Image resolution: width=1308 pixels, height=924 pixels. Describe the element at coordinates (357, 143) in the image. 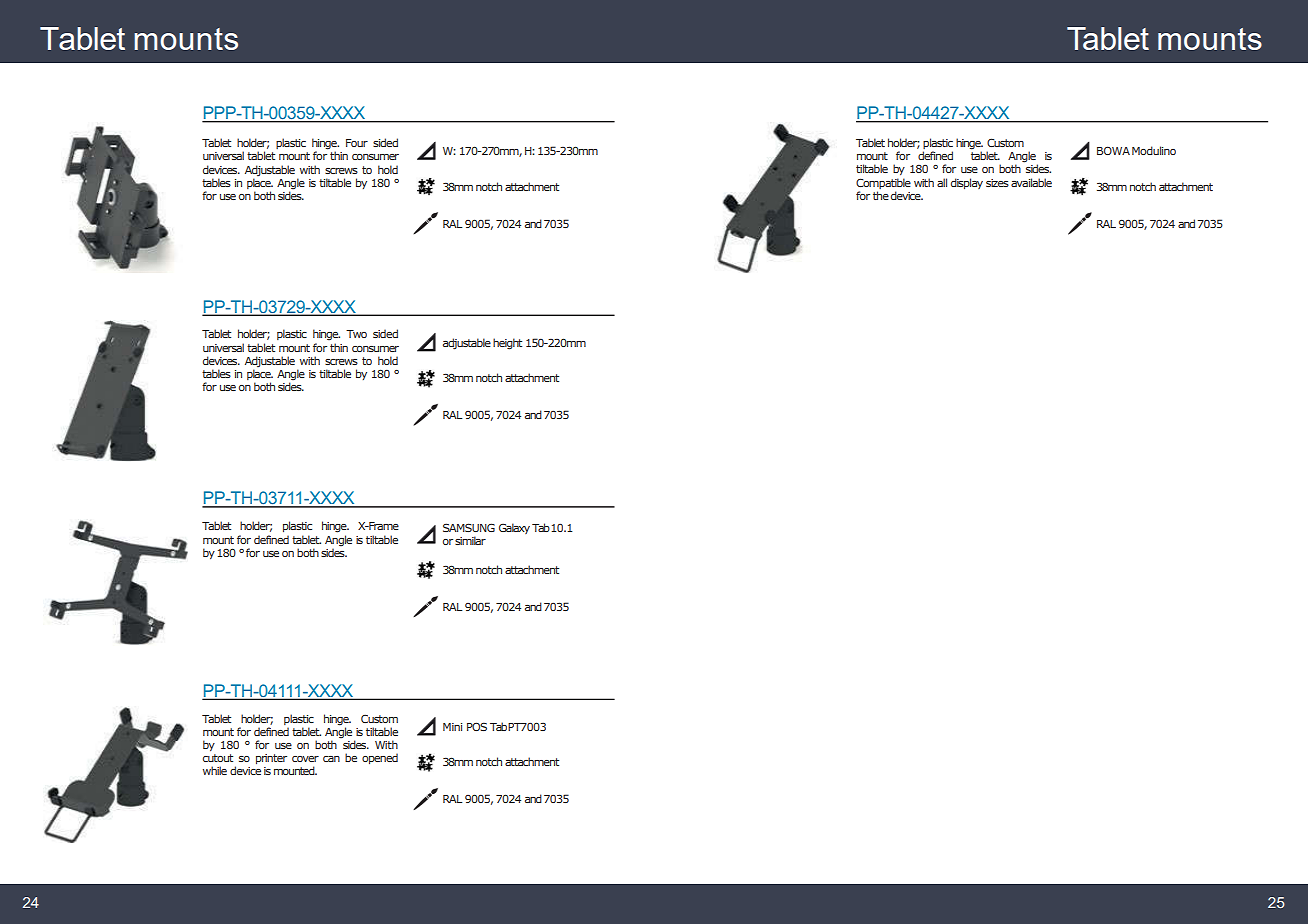

I see `Four` at that location.
